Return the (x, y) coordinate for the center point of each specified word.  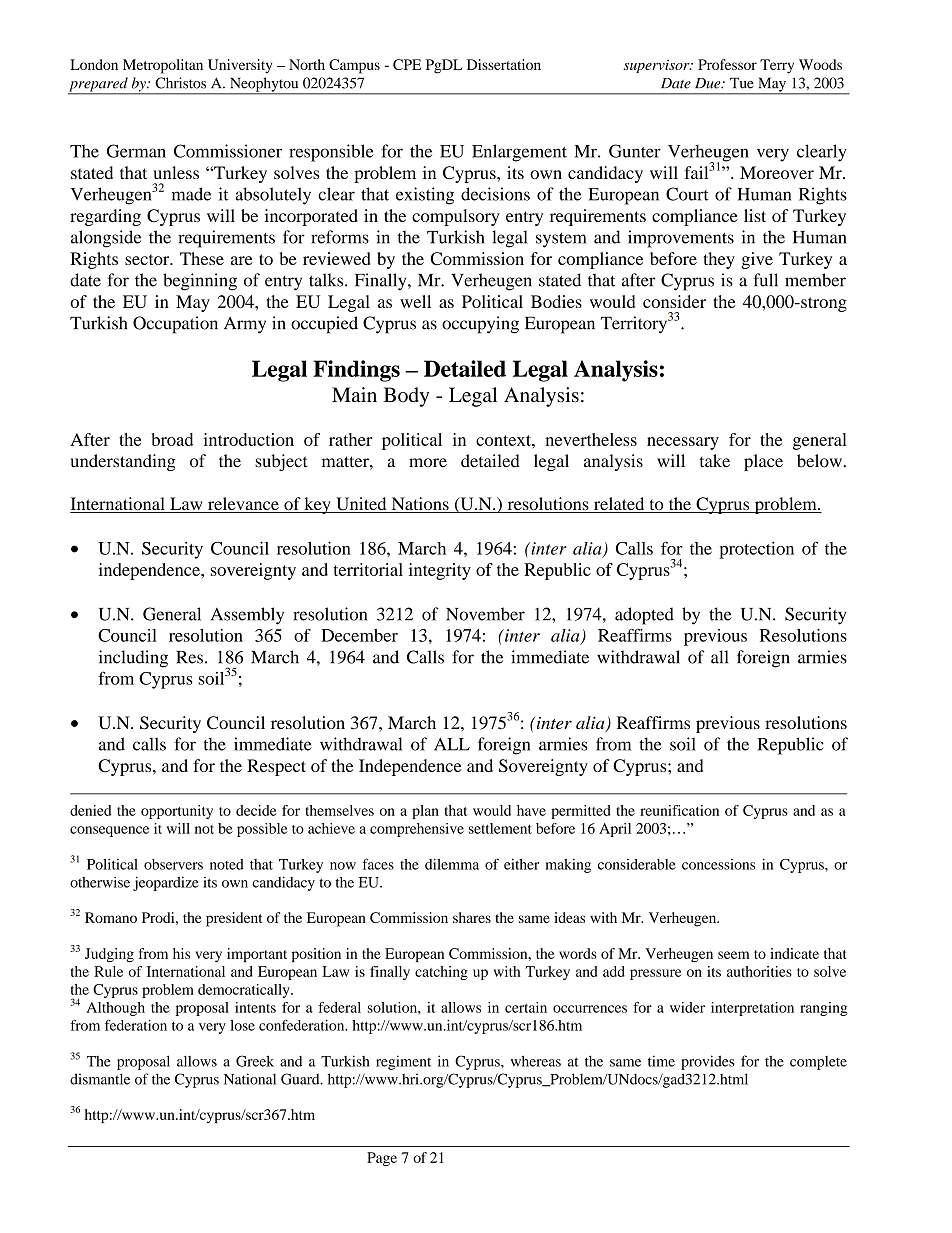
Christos (180, 83)
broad (172, 439)
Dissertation (504, 64)
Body (406, 397)
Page (382, 1159)
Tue (742, 83)
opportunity (177, 812)
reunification (679, 810)
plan (425, 812)
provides (708, 1062)
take (715, 461)
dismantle (100, 1079)
